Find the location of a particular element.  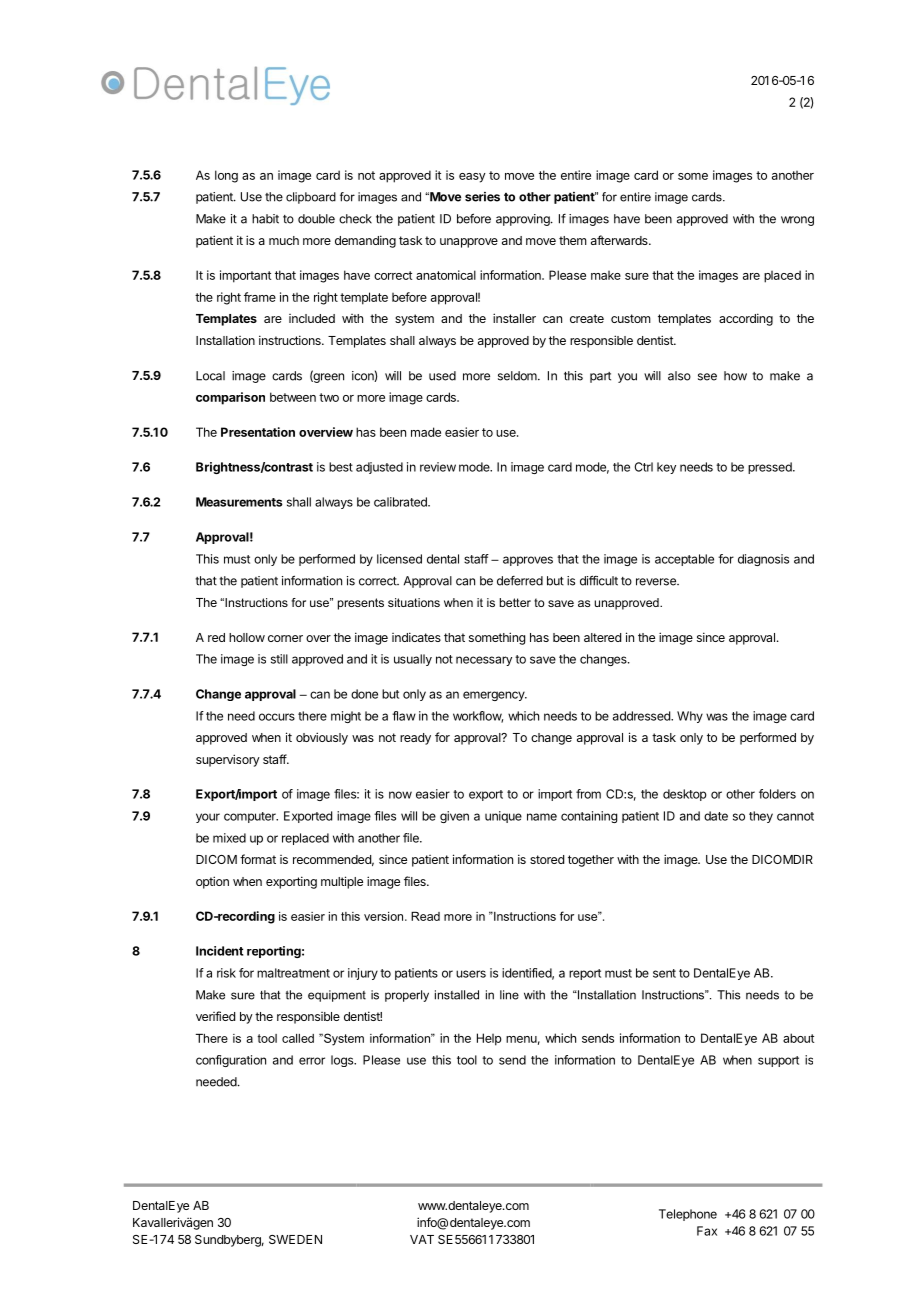

between is located at coordinates (293, 397).
